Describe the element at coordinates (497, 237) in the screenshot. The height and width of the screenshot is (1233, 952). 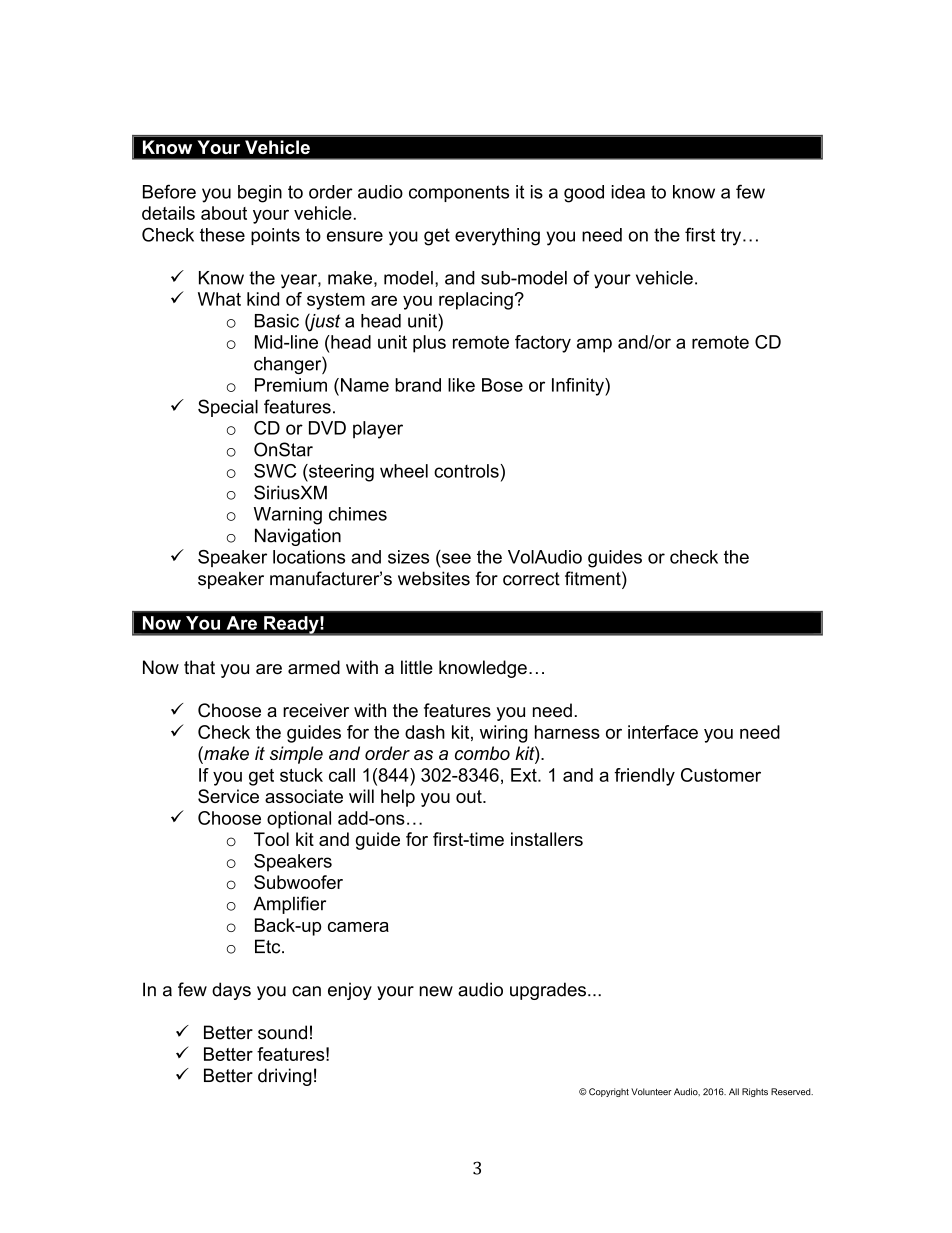
I see `everything` at that location.
